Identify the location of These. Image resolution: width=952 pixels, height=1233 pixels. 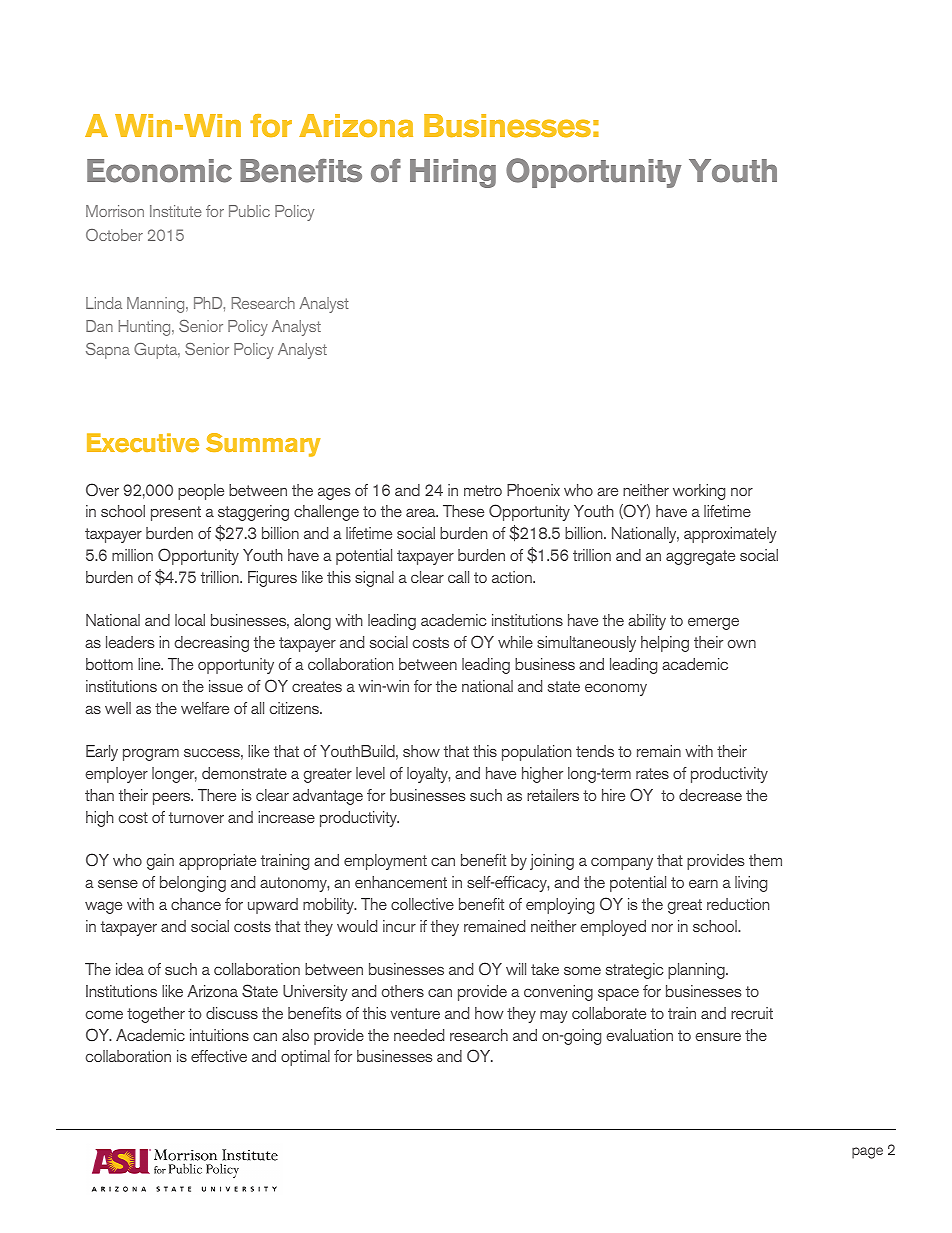
(463, 511).
